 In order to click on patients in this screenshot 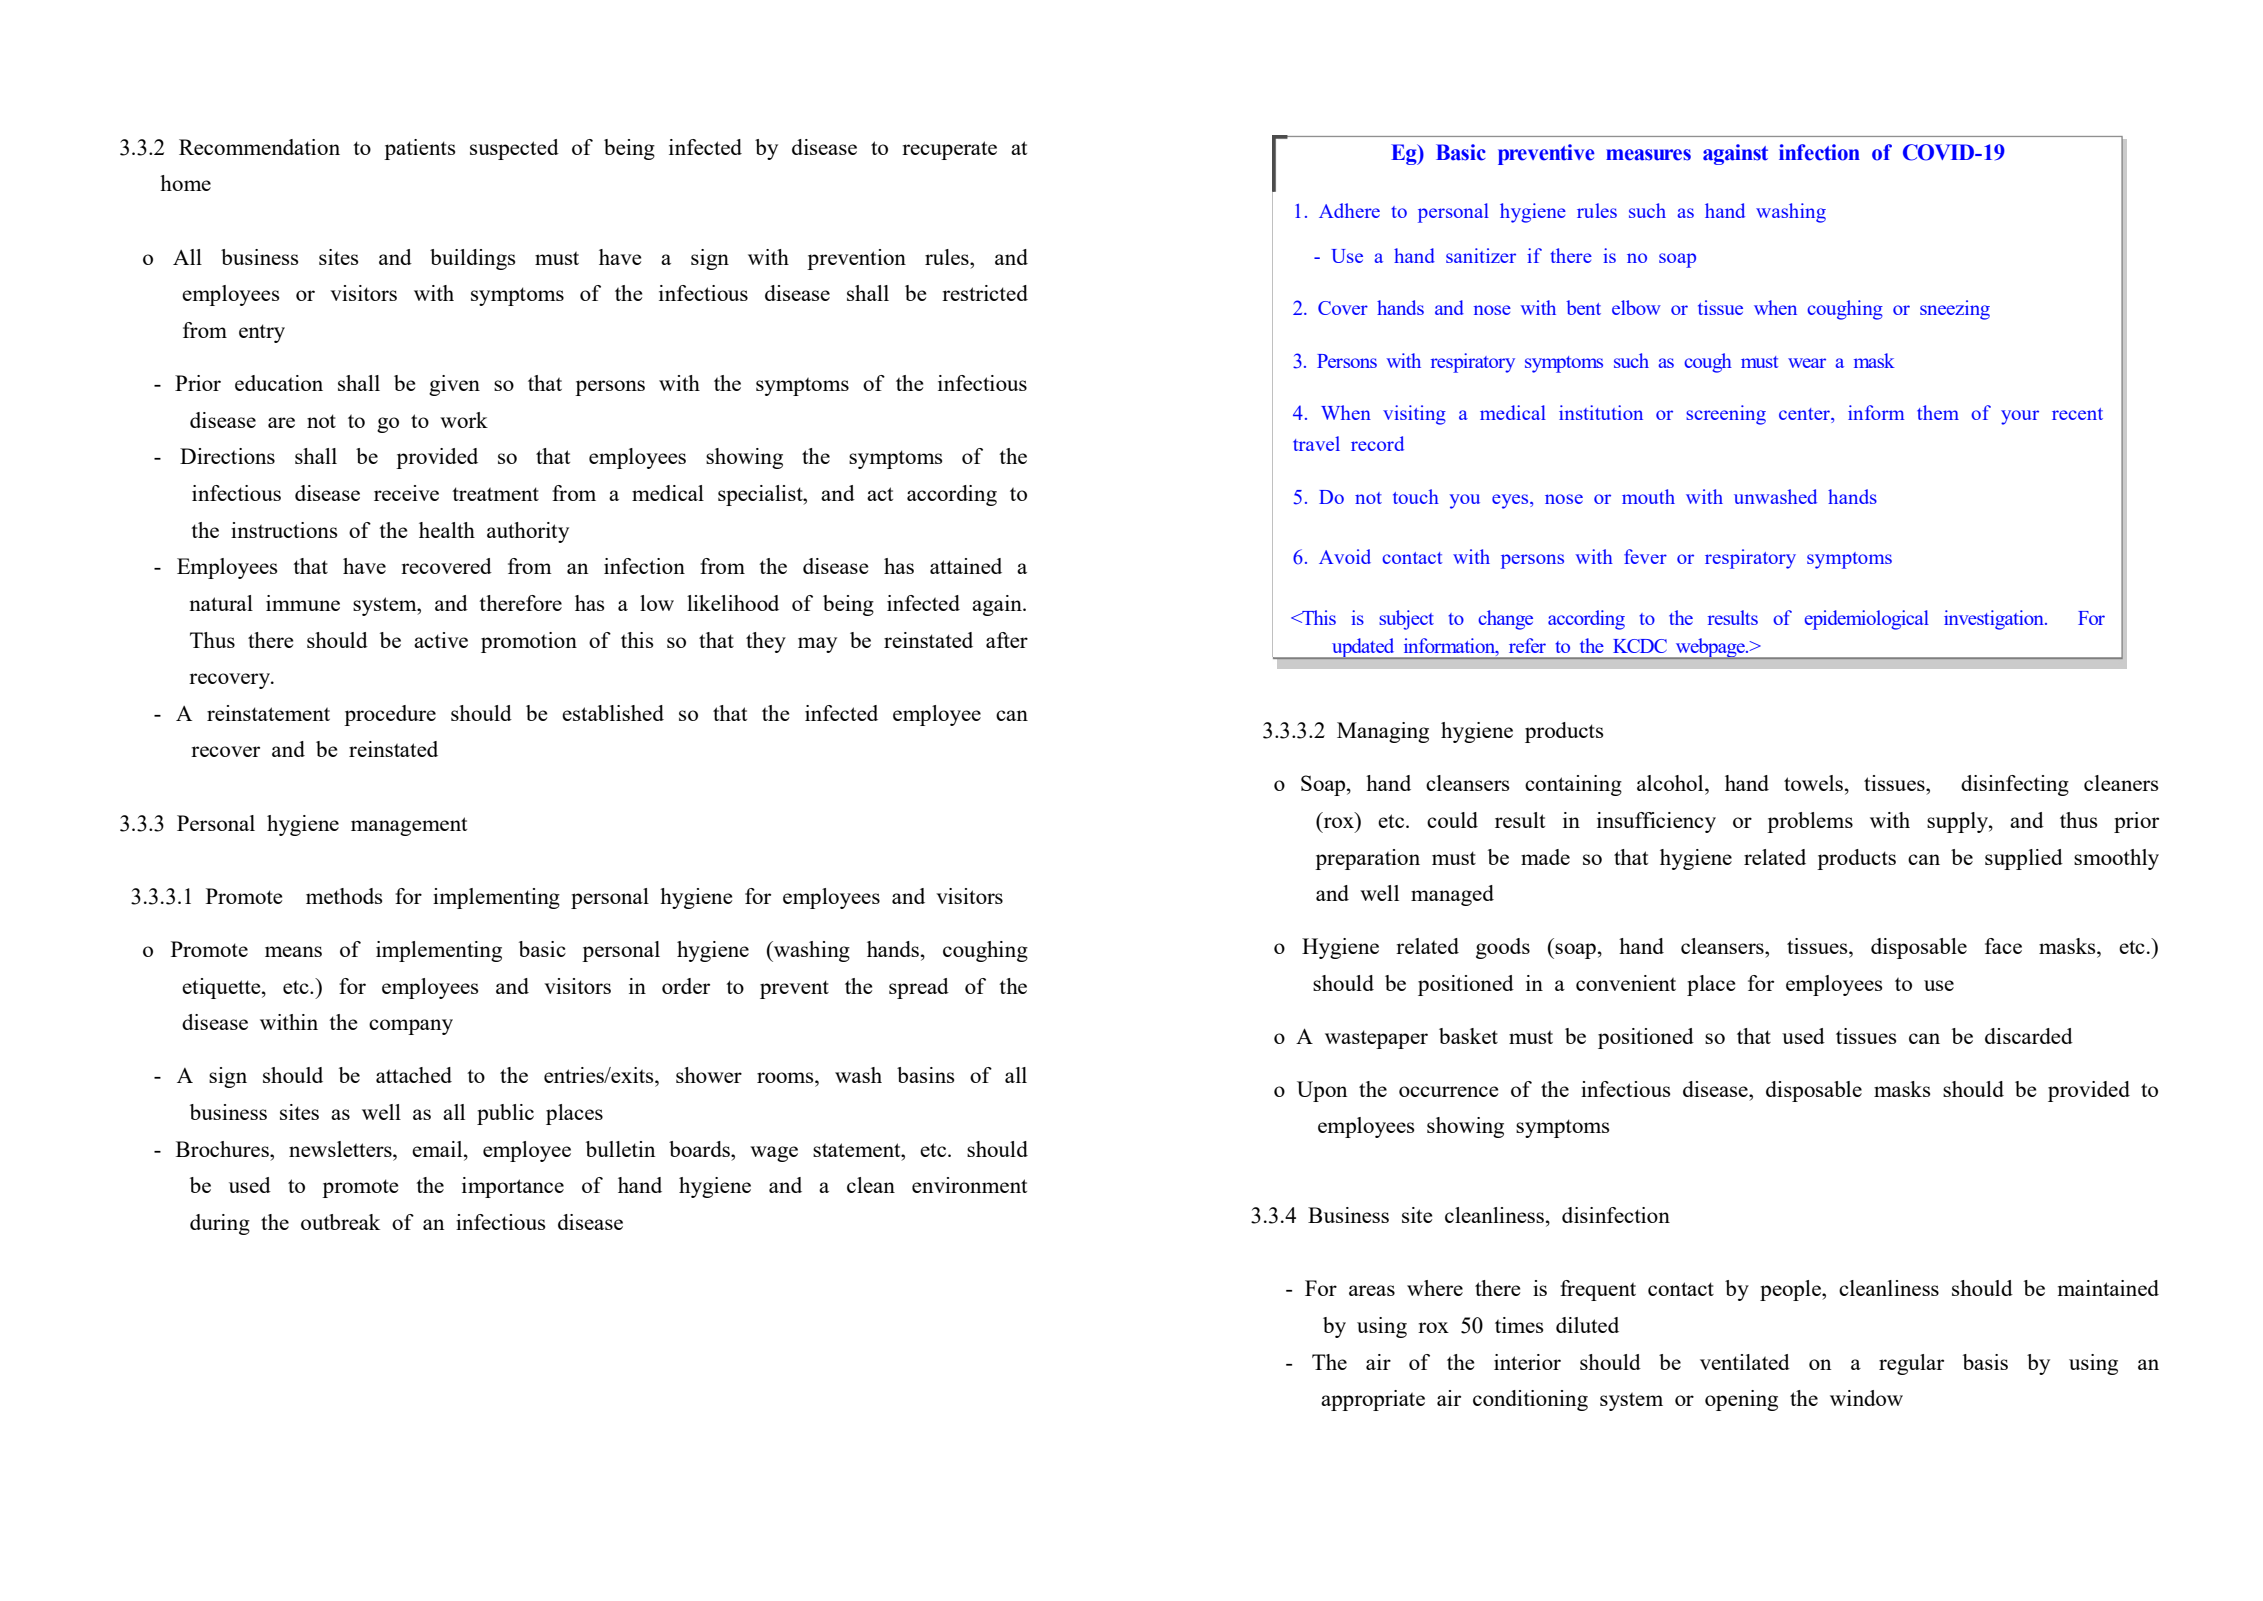, I will do `click(419, 149)`.
